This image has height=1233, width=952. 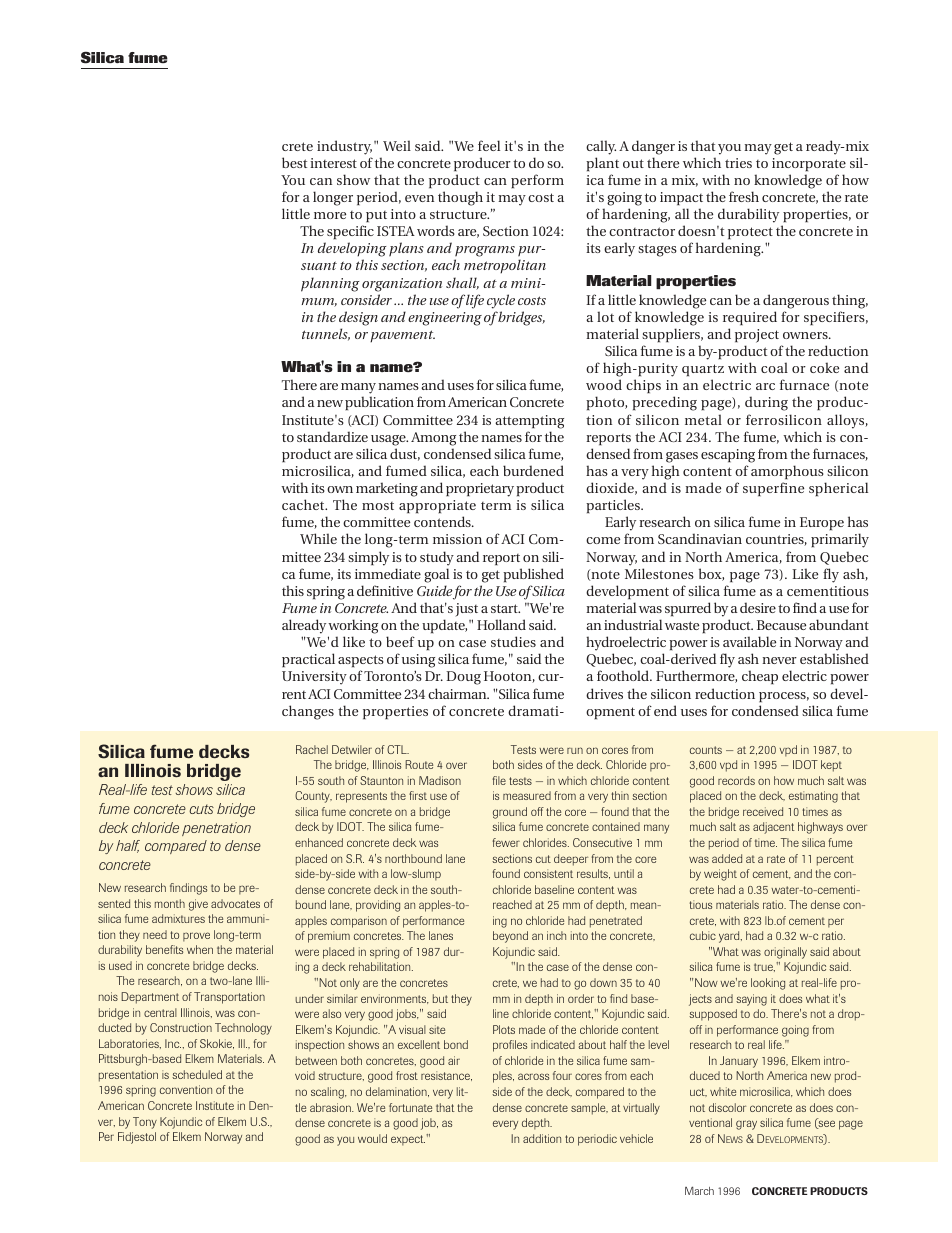 What do you see at coordinates (758, 607) in the image?
I see `desire` at bounding box center [758, 607].
